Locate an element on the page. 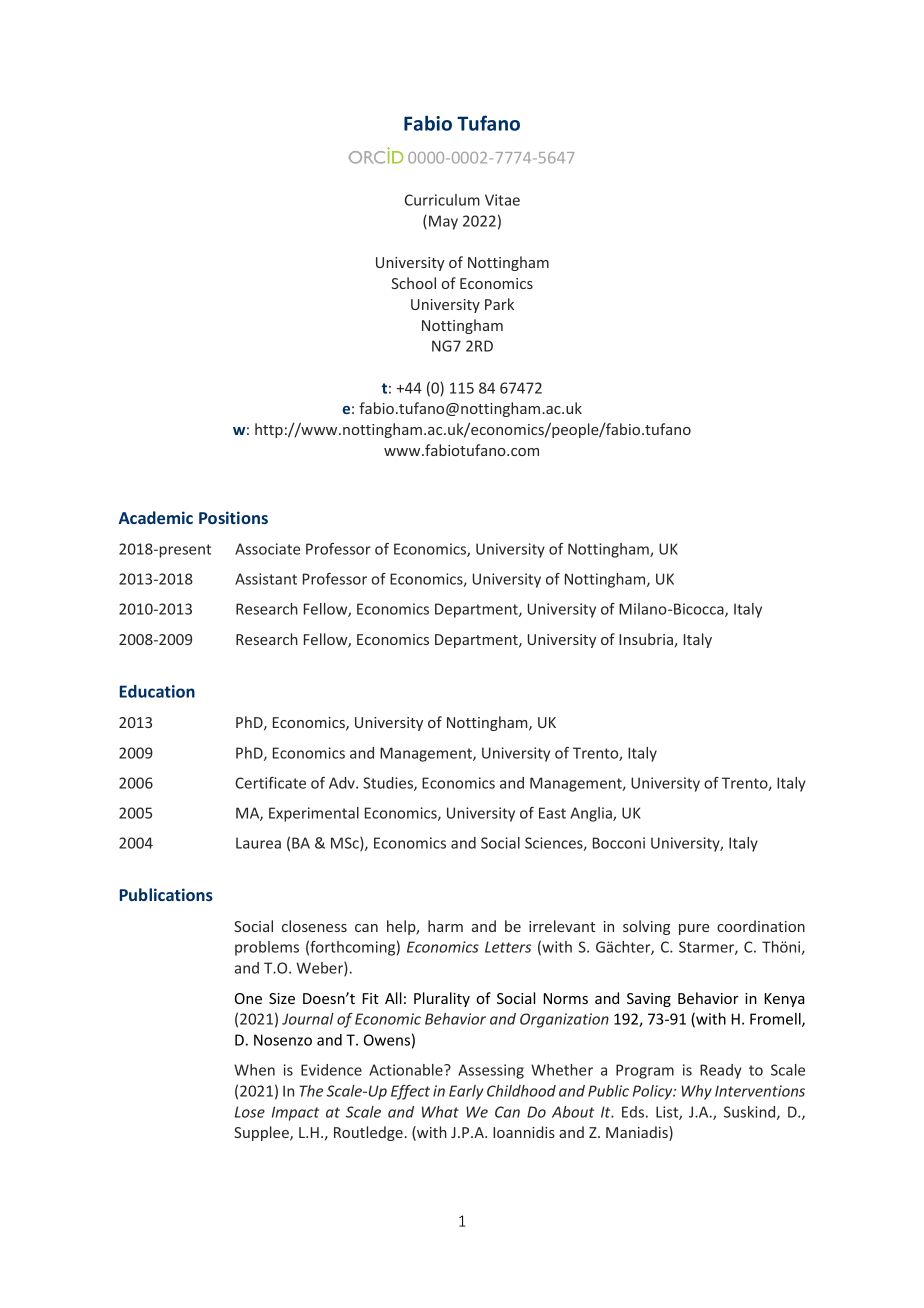 The width and height of the image is (924, 1308). Vitae is located at coordinates (502, 200).
